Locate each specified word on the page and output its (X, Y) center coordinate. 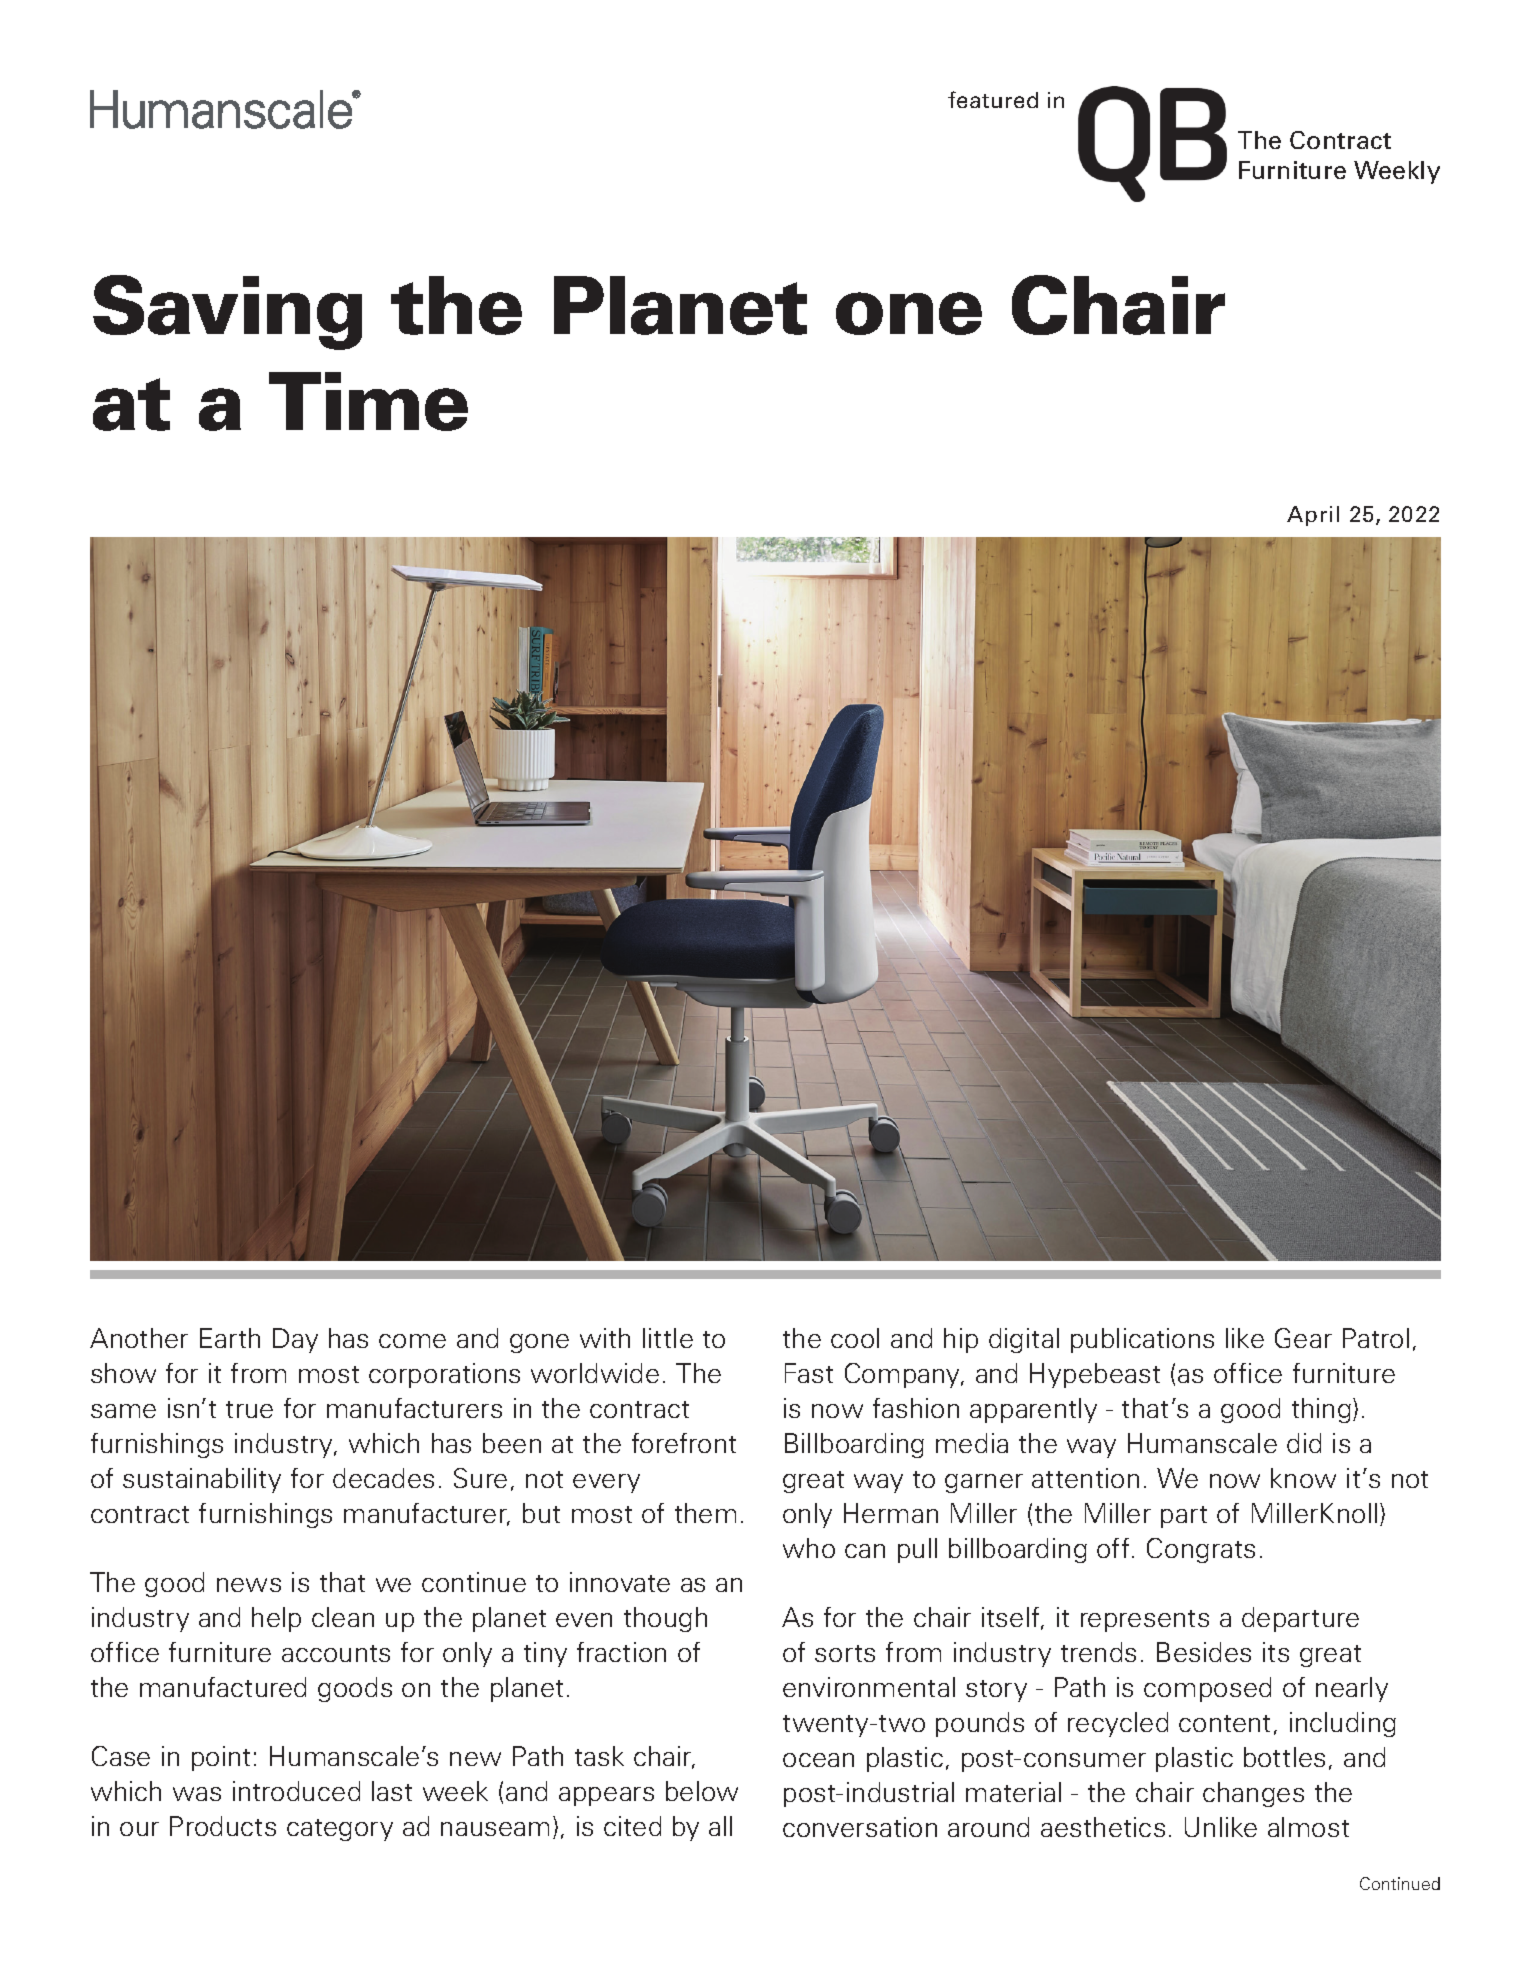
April (1313, 516)
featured (993, 99)
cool (855, 1338)
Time (368, 401)
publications (1142, 1340)
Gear (1303, 1338)
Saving (227, 312)
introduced (296, 1791)
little (668, 1338)
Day (295, 1340)
